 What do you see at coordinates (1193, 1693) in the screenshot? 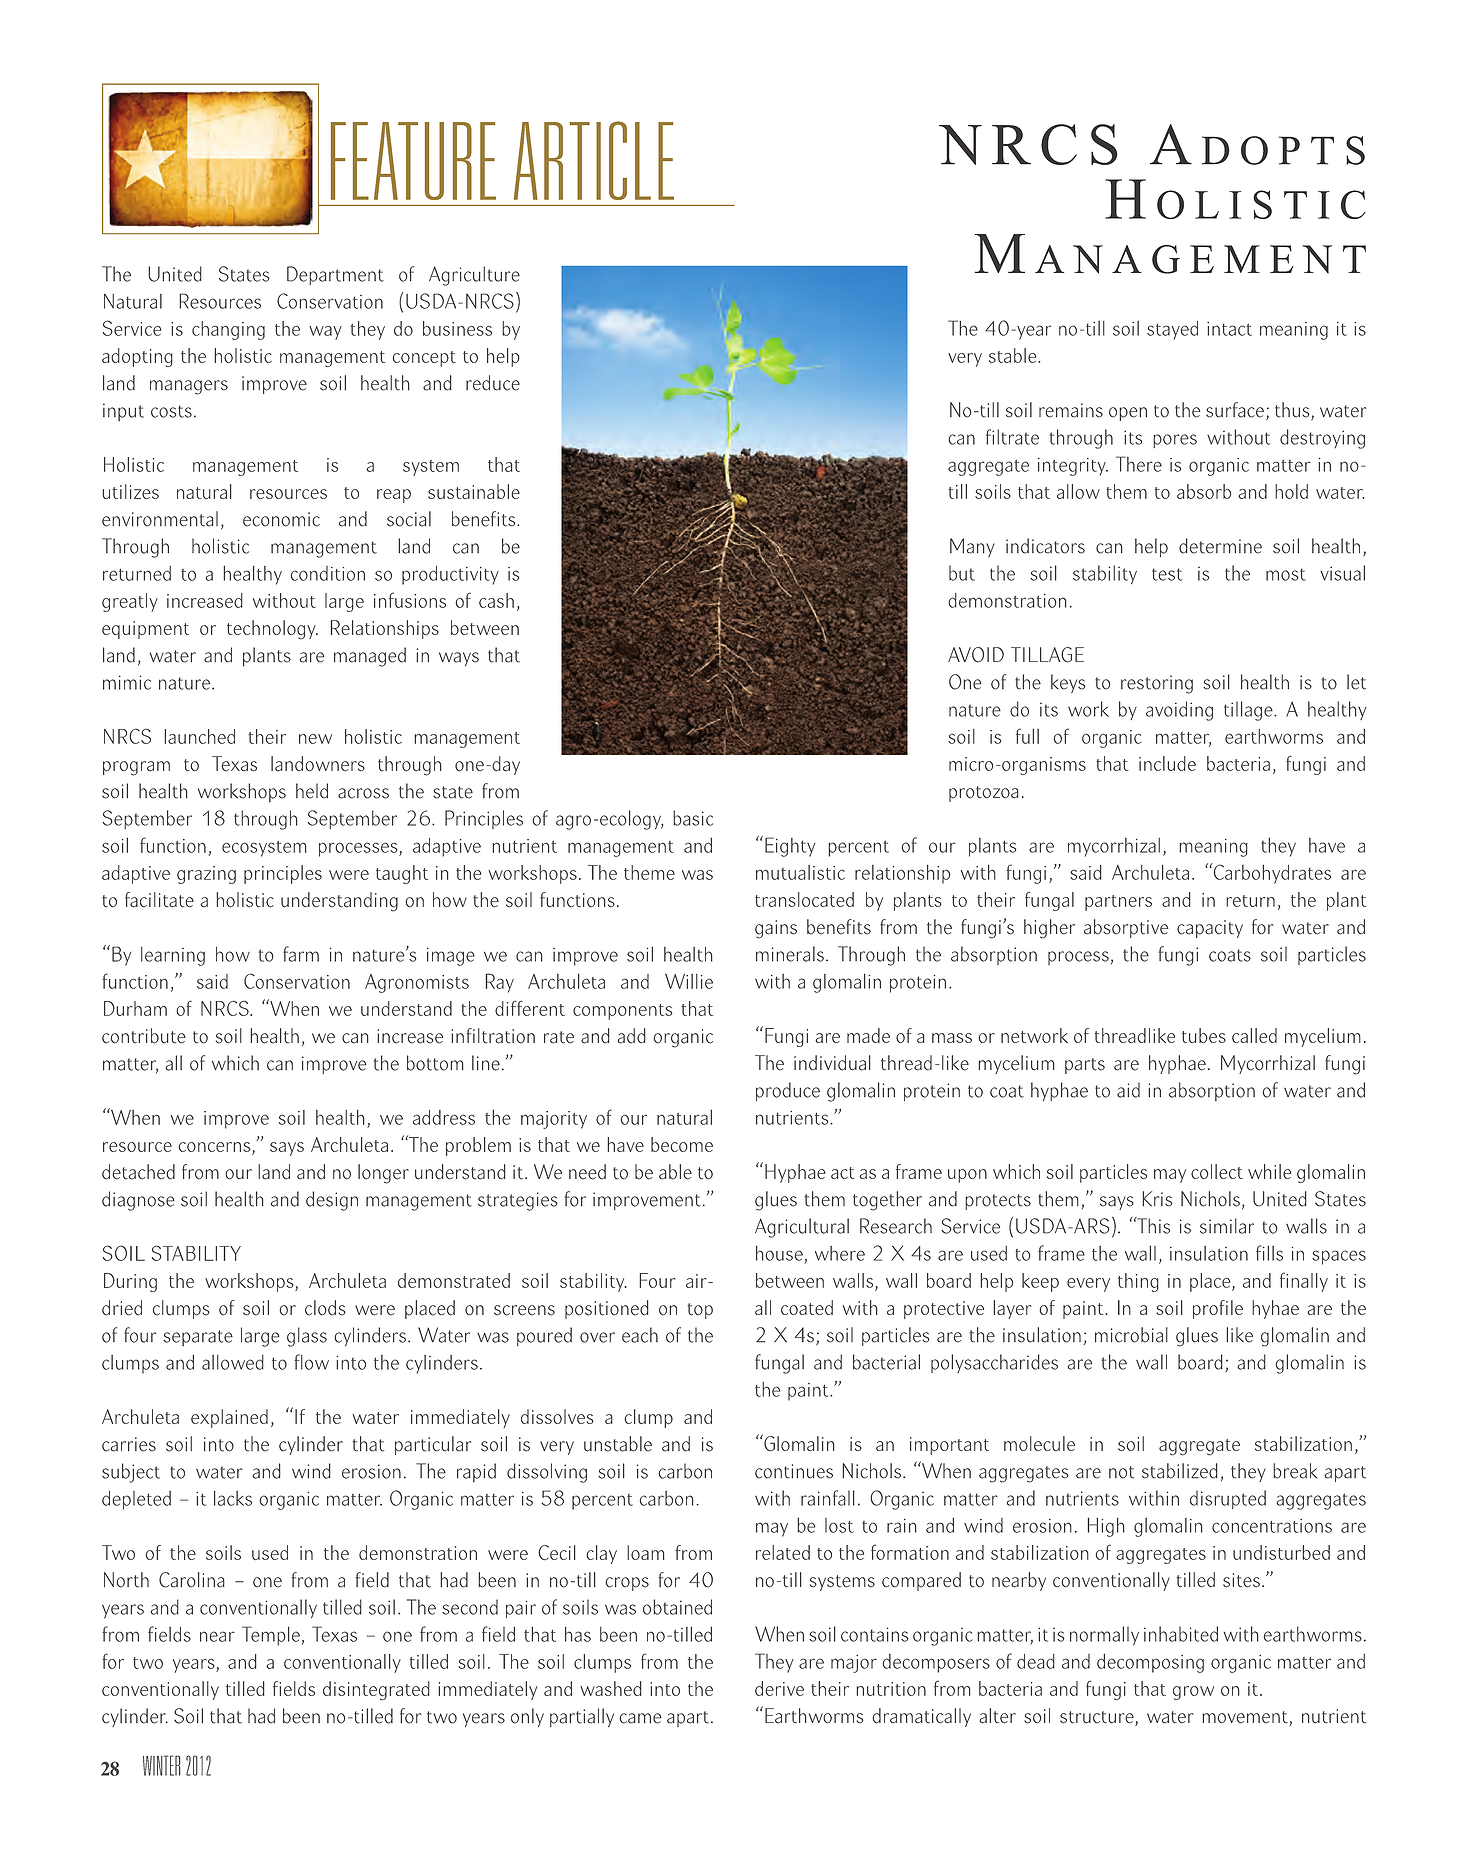
I see `grow` at bounding box center [1193, 1693].
